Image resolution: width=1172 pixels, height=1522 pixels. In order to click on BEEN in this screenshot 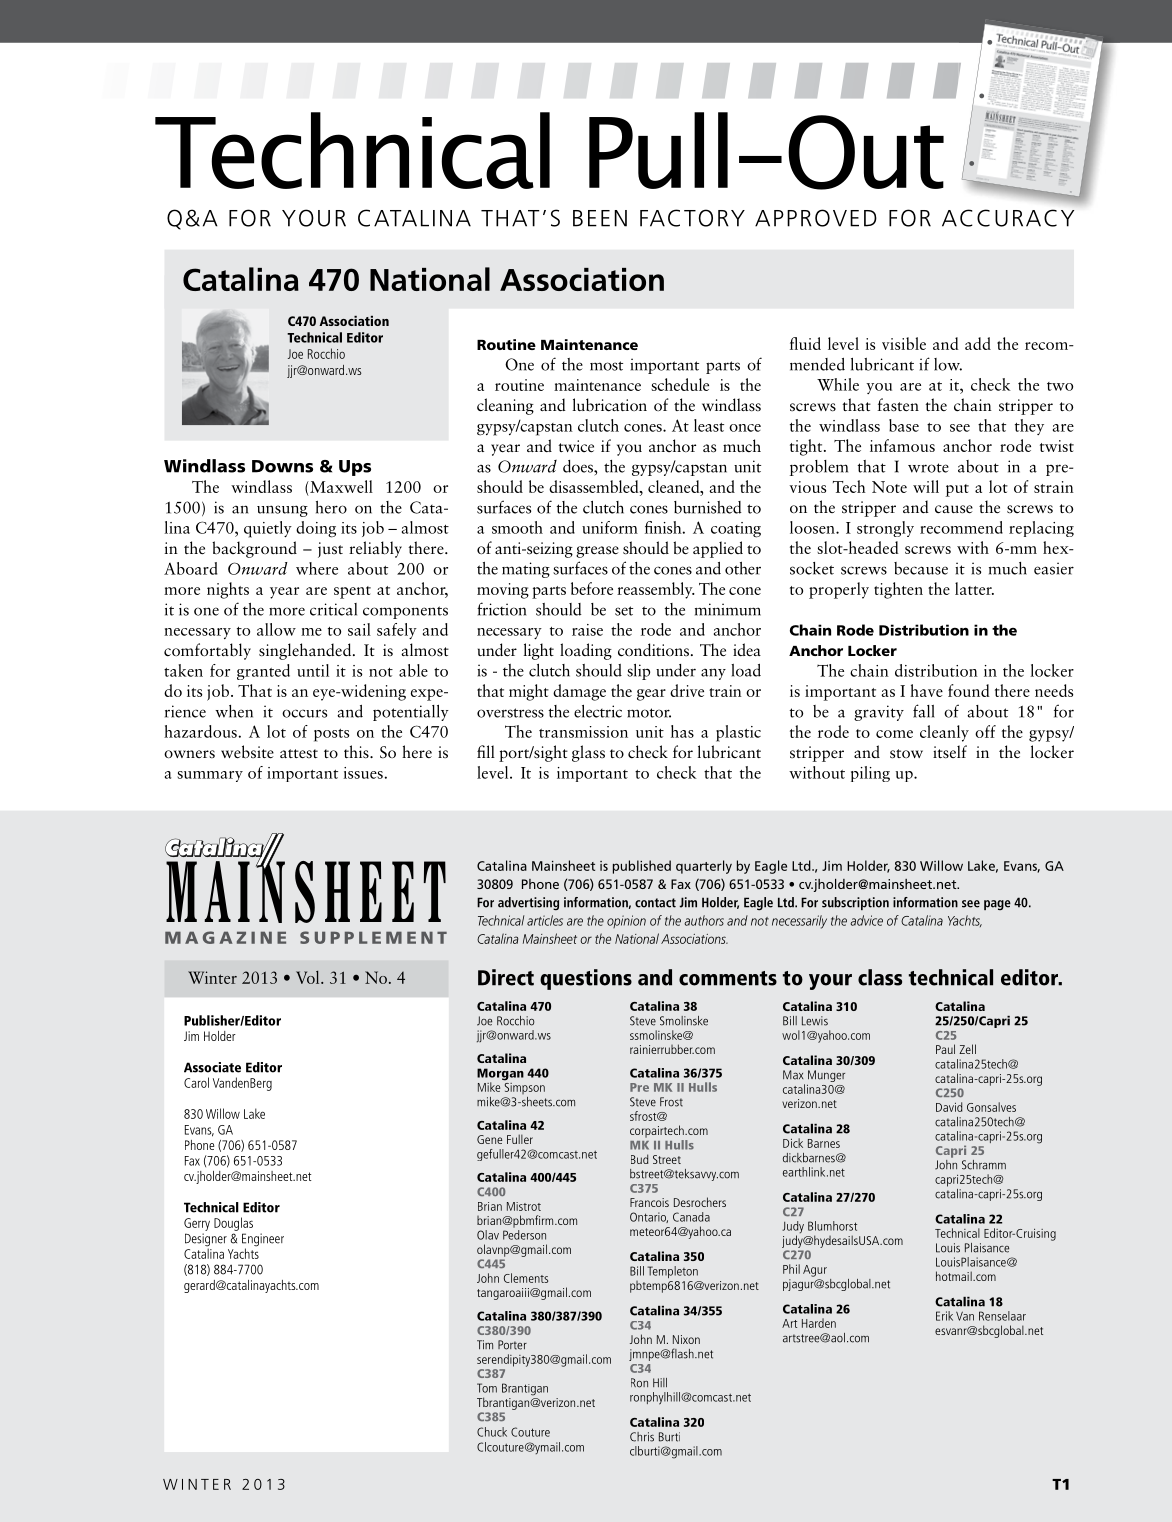, I will do `click(600, 218)`.
